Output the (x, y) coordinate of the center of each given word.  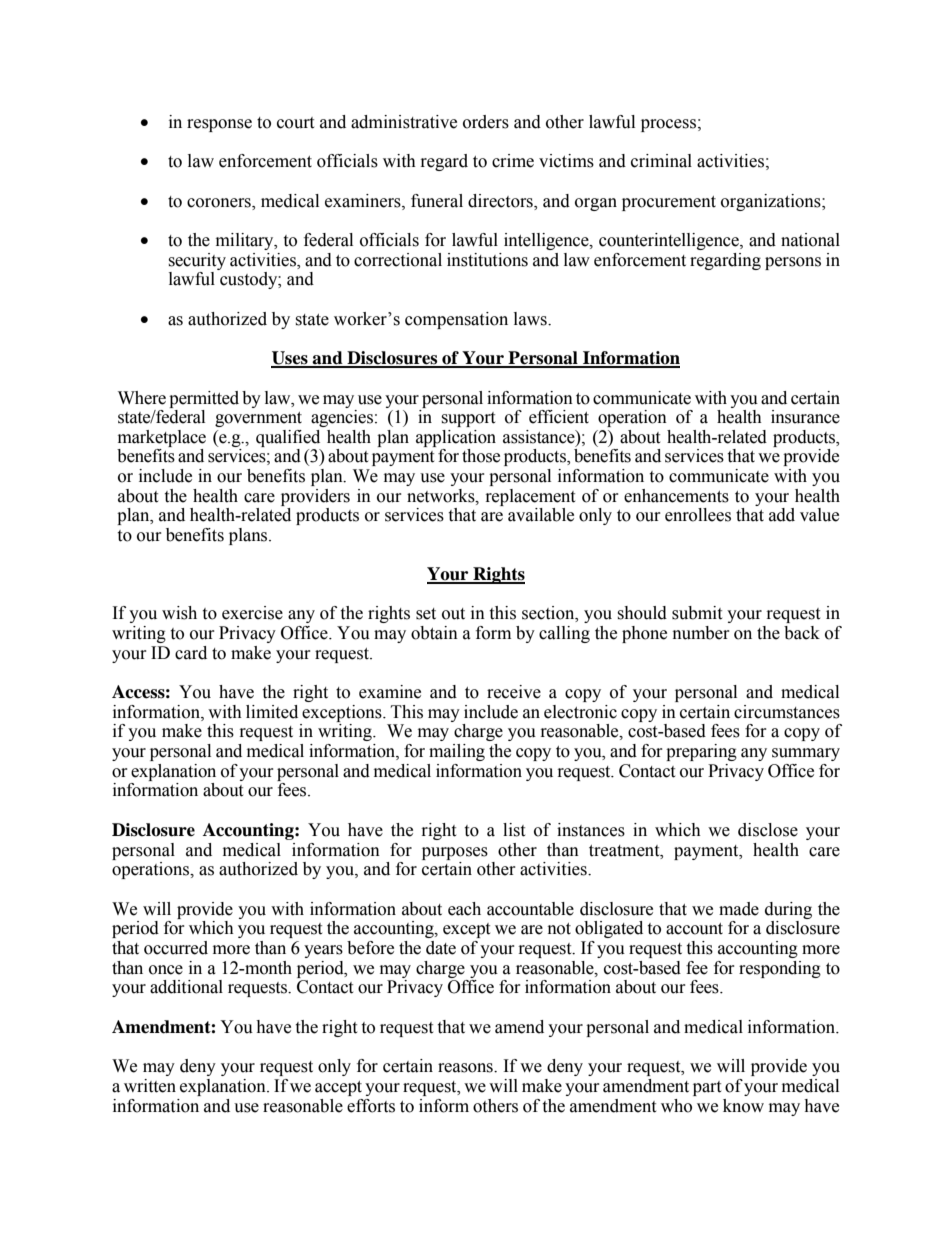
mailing (457, 752)
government (258, 419)
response (219, 125)
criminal (661, 161)
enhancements (676, 496)
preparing (701, 752)
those (481, 456)
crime (513, 161)
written (150, 1086)
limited (272, 712)
